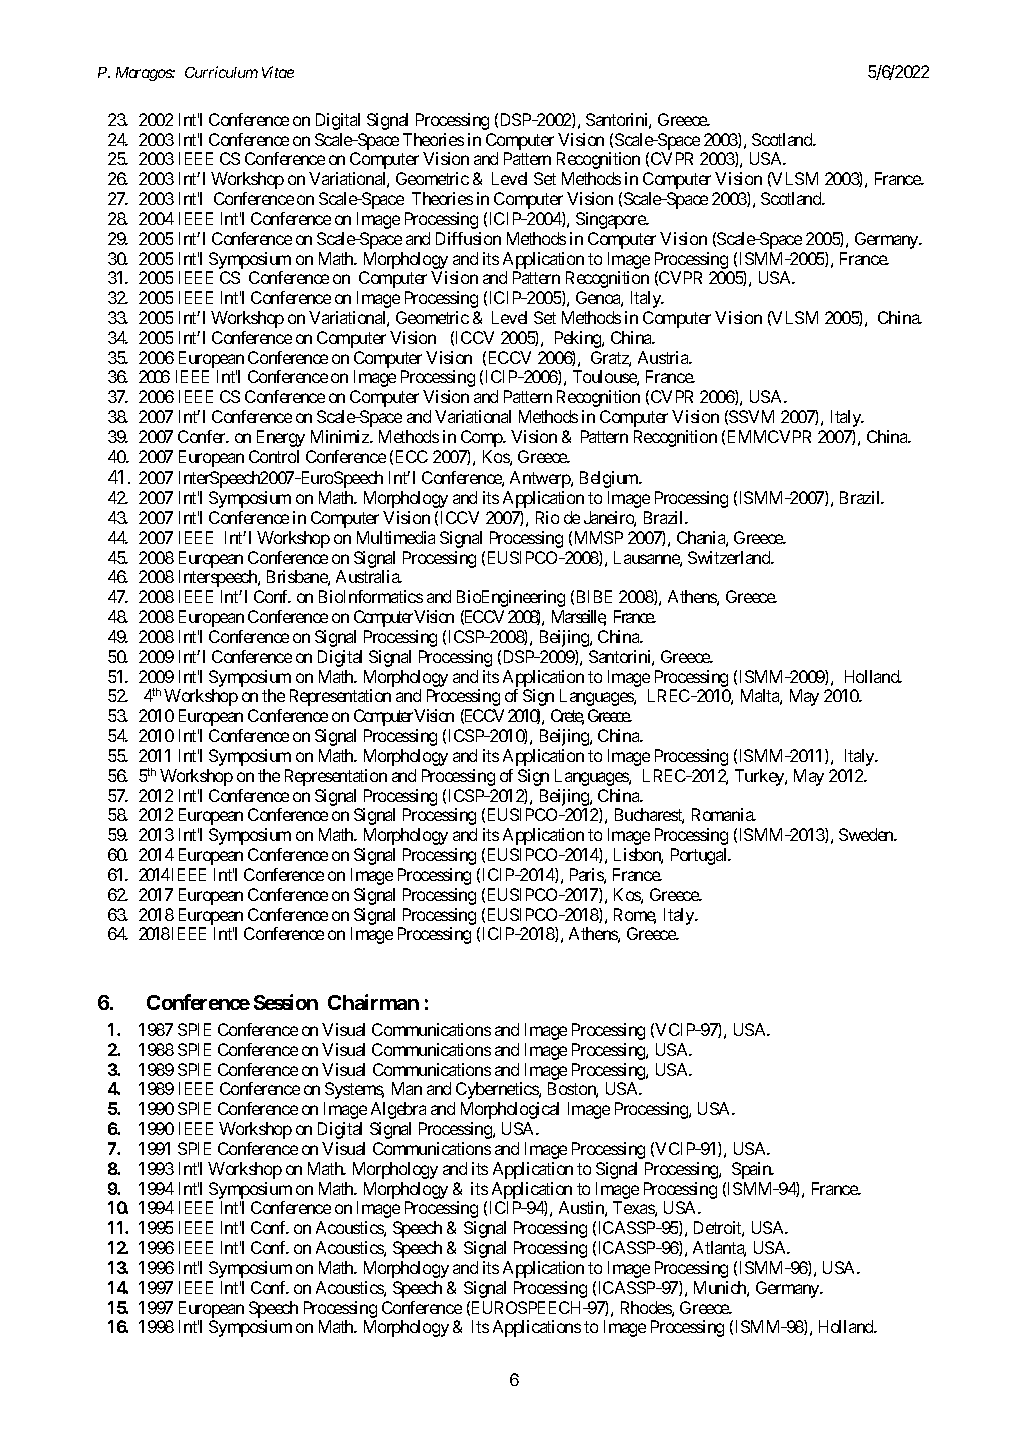 This screenshot has width=1027, height=1452. I want to click on Australia, so click(368, 576).
